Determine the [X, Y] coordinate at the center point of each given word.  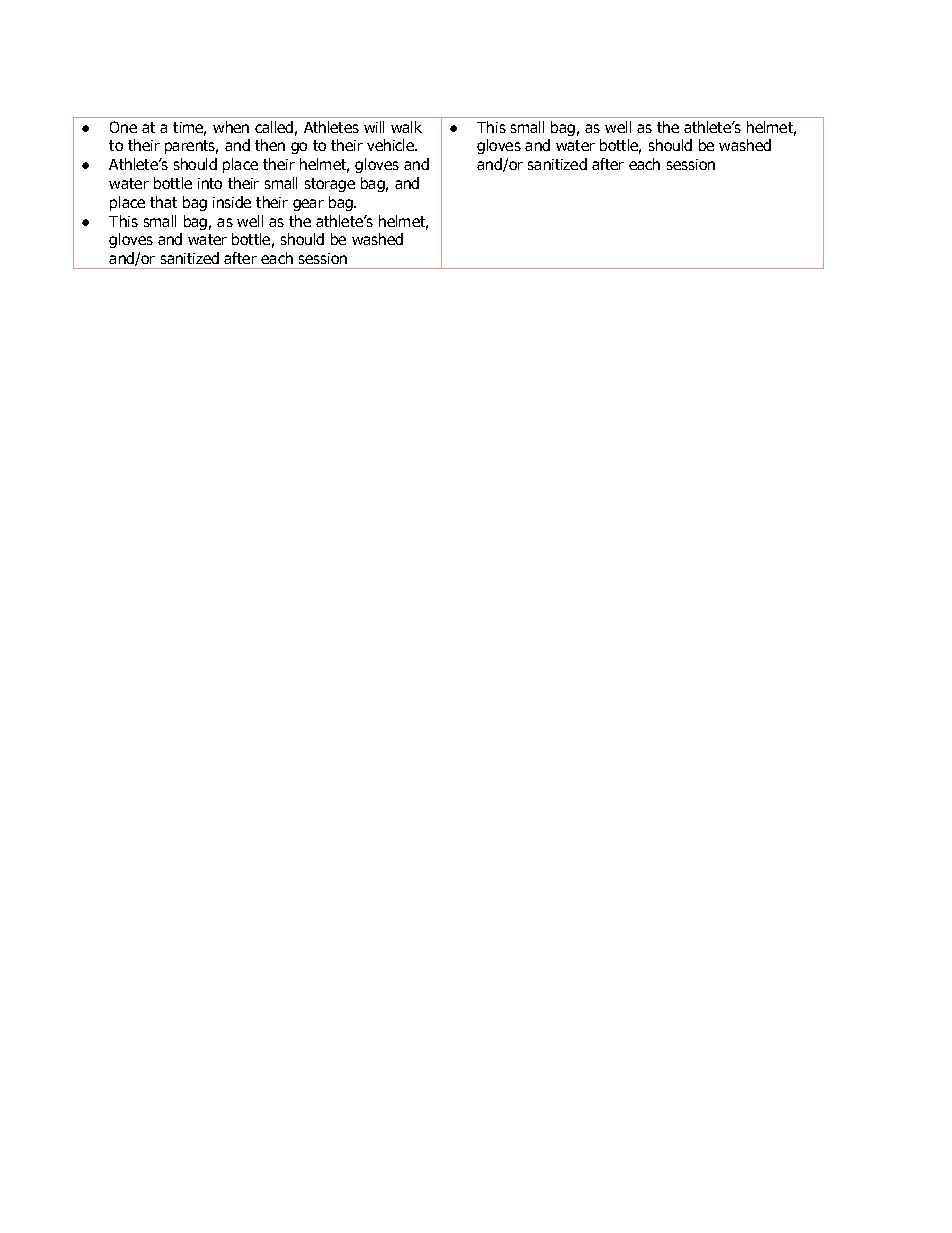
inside [232, 202]
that [163, 202]
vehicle [392, 145]
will [374, 127]
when [231, 127]
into [210, 183]
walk [406, 127]
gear [308, 205]
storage [330, 185]
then [270, 145]
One [123, 127]
